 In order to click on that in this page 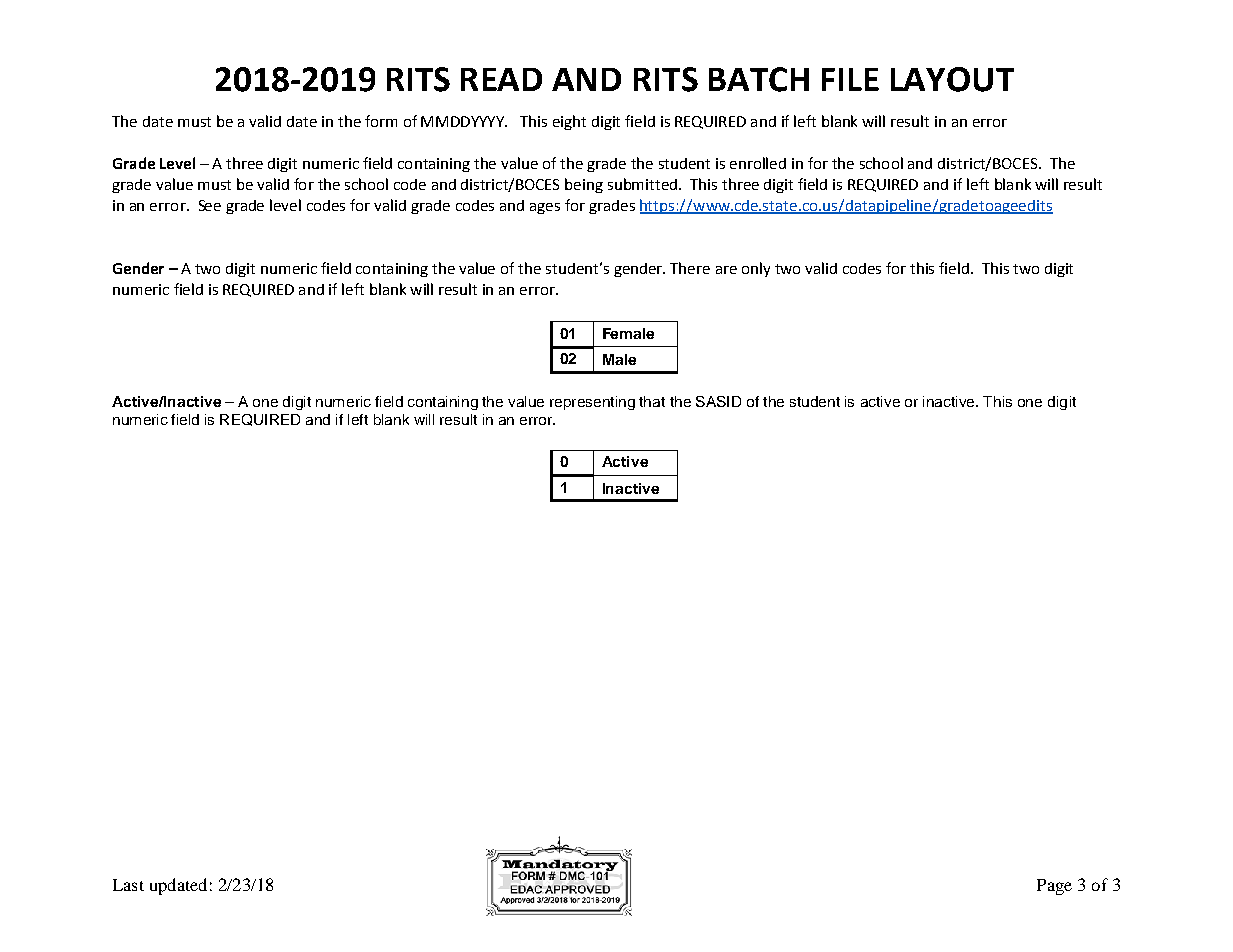, I will do `click(652, 401)`.
